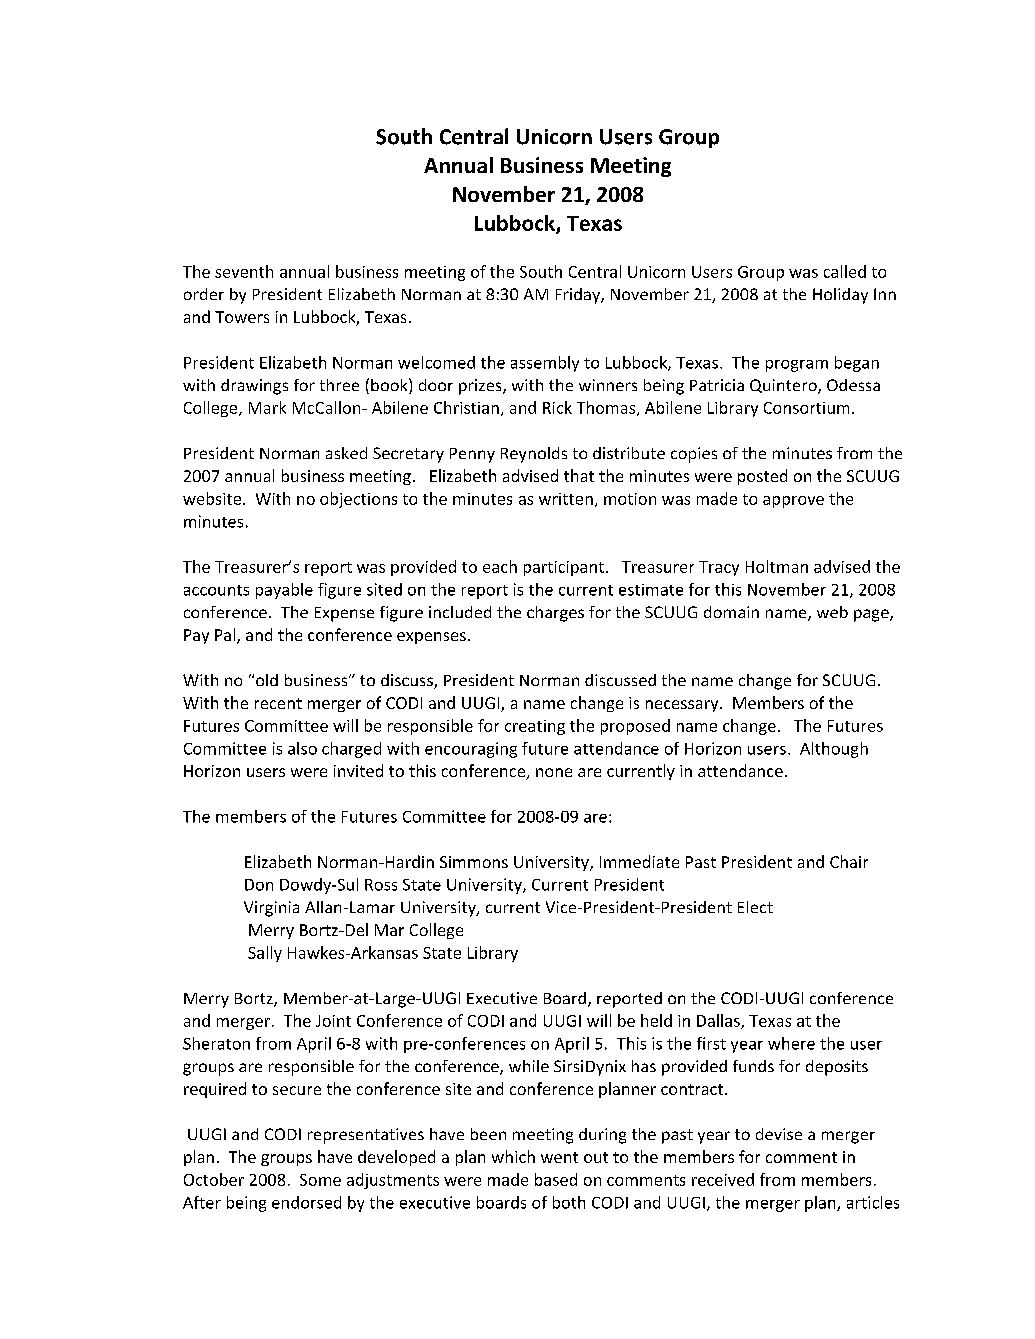  What do you see at coordinates (840, 296) in the screenshot?
I see `Holiday` at bounding box center [840, 296].
